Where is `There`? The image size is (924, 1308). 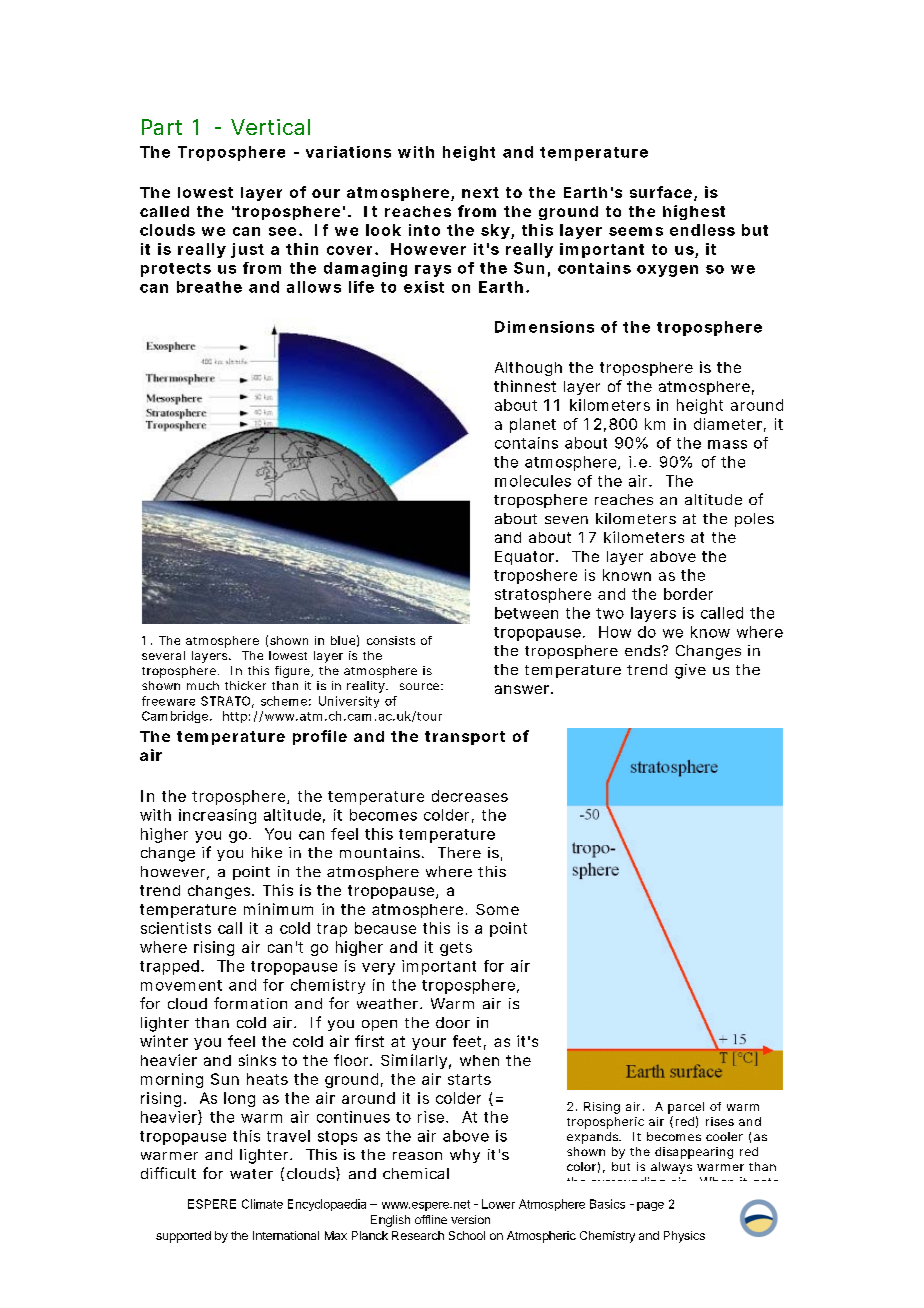
There is located at coordinates (459, 852).
